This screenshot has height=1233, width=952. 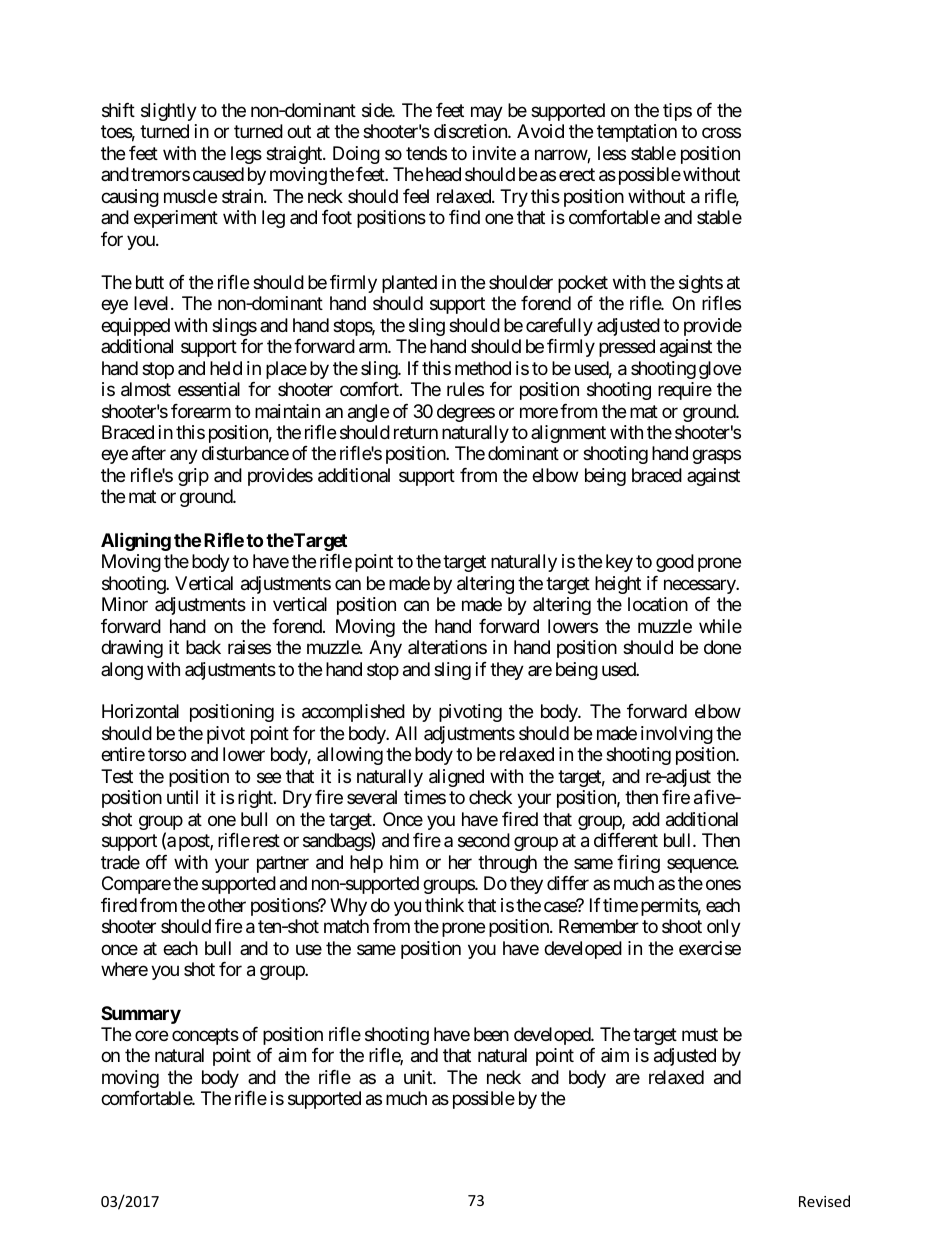 I want to click on discretion, so click(x=471, y=131).
